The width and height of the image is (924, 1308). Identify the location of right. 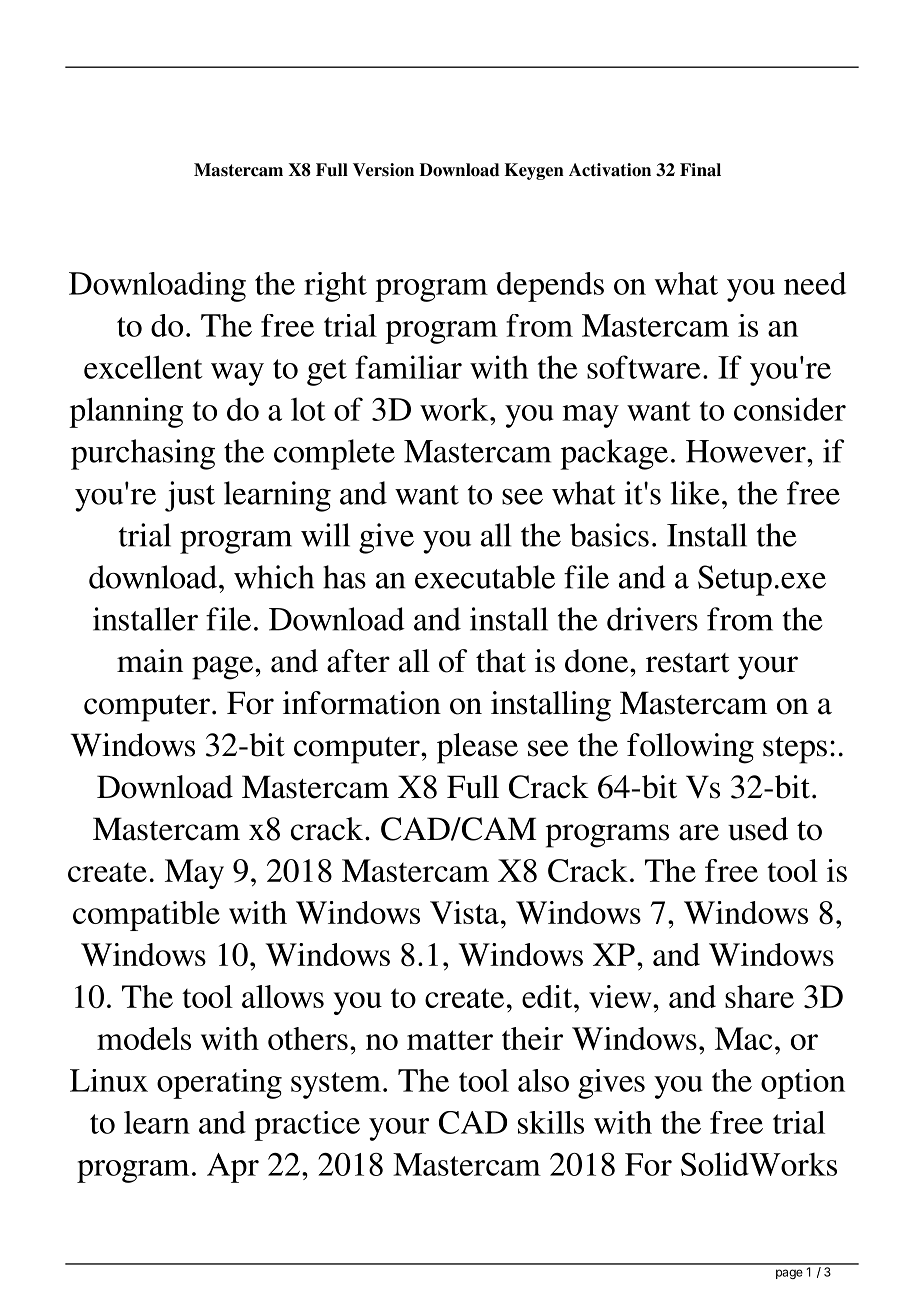
(335, 287).
